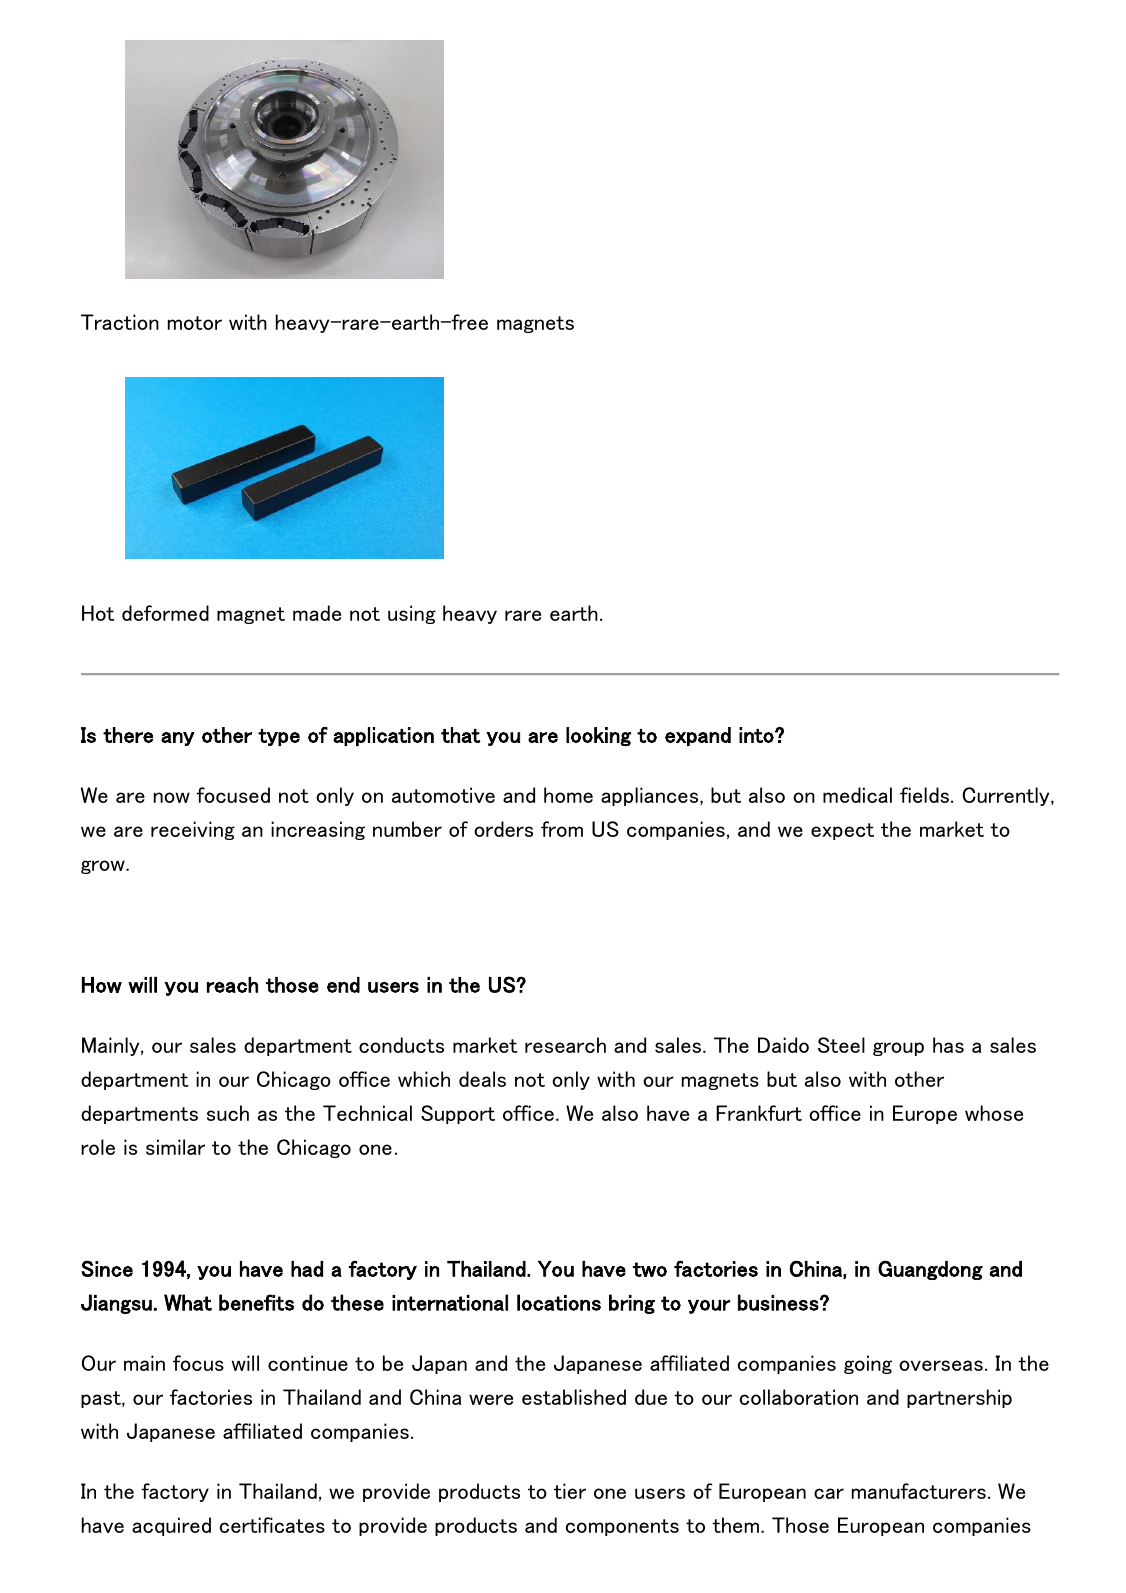 This image has height=1593, width=1126. I want to click on from, so click(562, 829).
